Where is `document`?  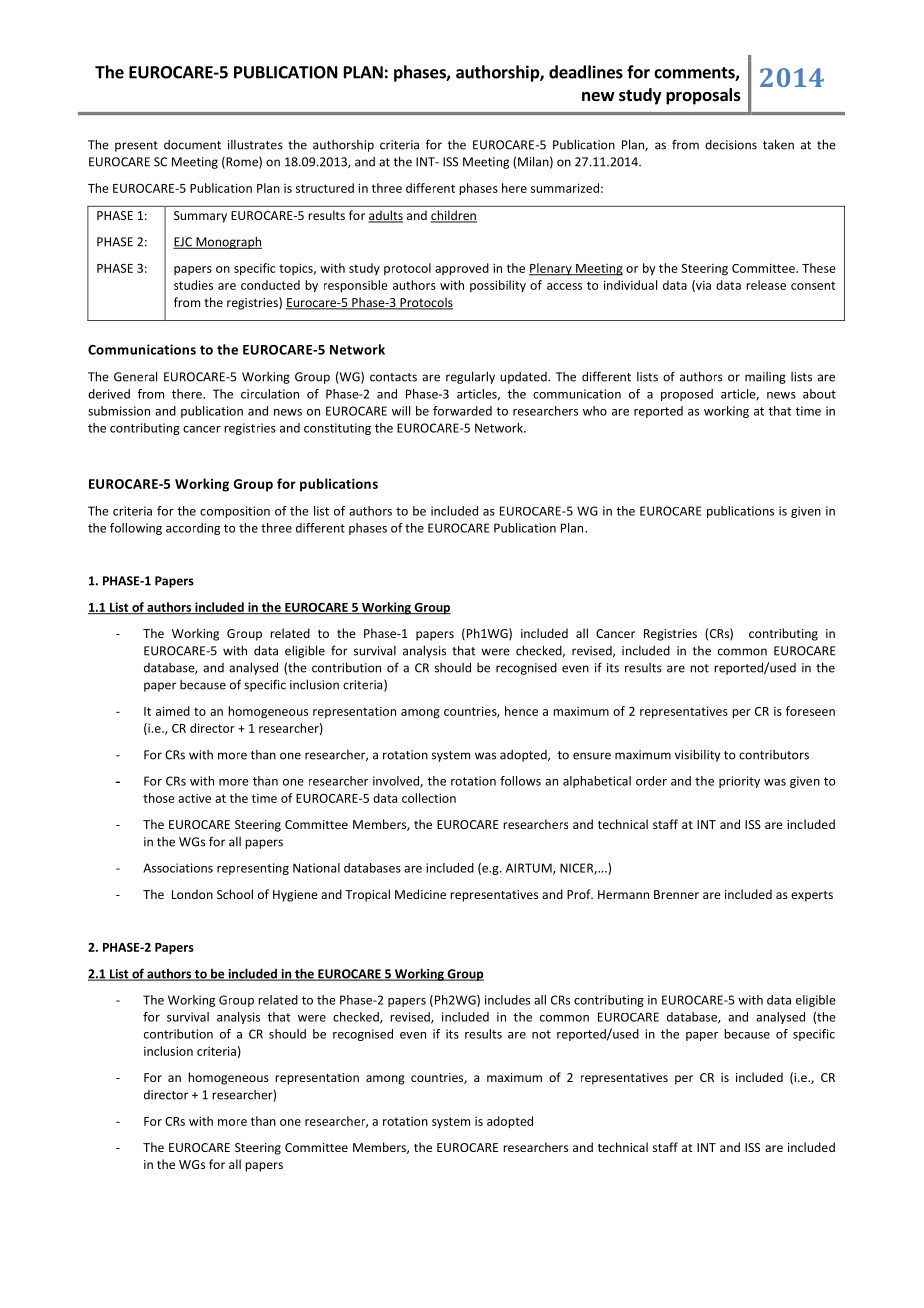 document is located at coordinates (192, 145).
